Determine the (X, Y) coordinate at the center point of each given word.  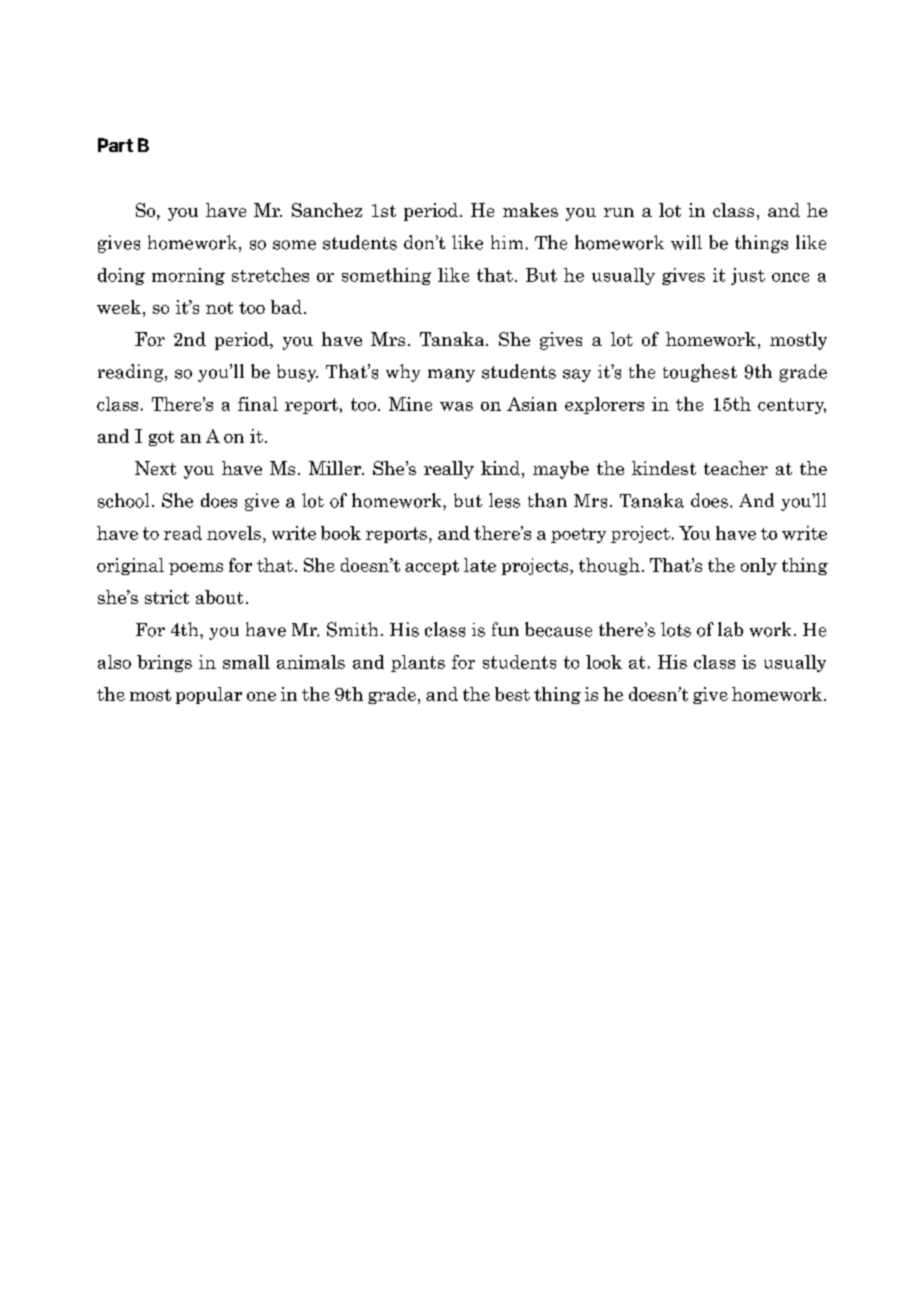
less (504, 500)
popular (209, 695)
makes (530, 210)
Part (115, 145)
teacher (736, 468)
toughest (700, 373)
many (451, 375)
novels (234, 533)
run (619, 212)
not (219, 308)
